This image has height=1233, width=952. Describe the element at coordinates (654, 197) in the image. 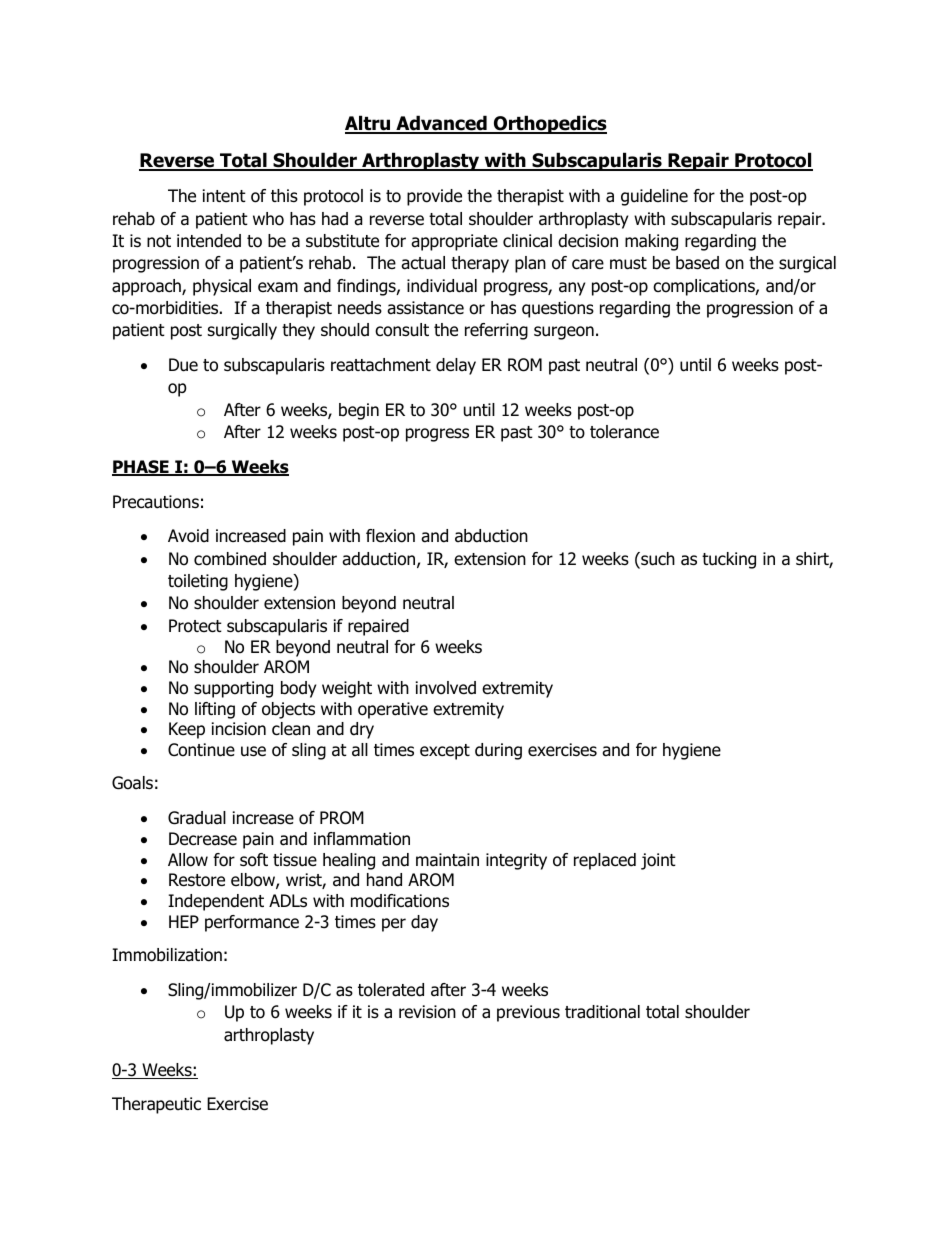

I see `guideline` at that location.
